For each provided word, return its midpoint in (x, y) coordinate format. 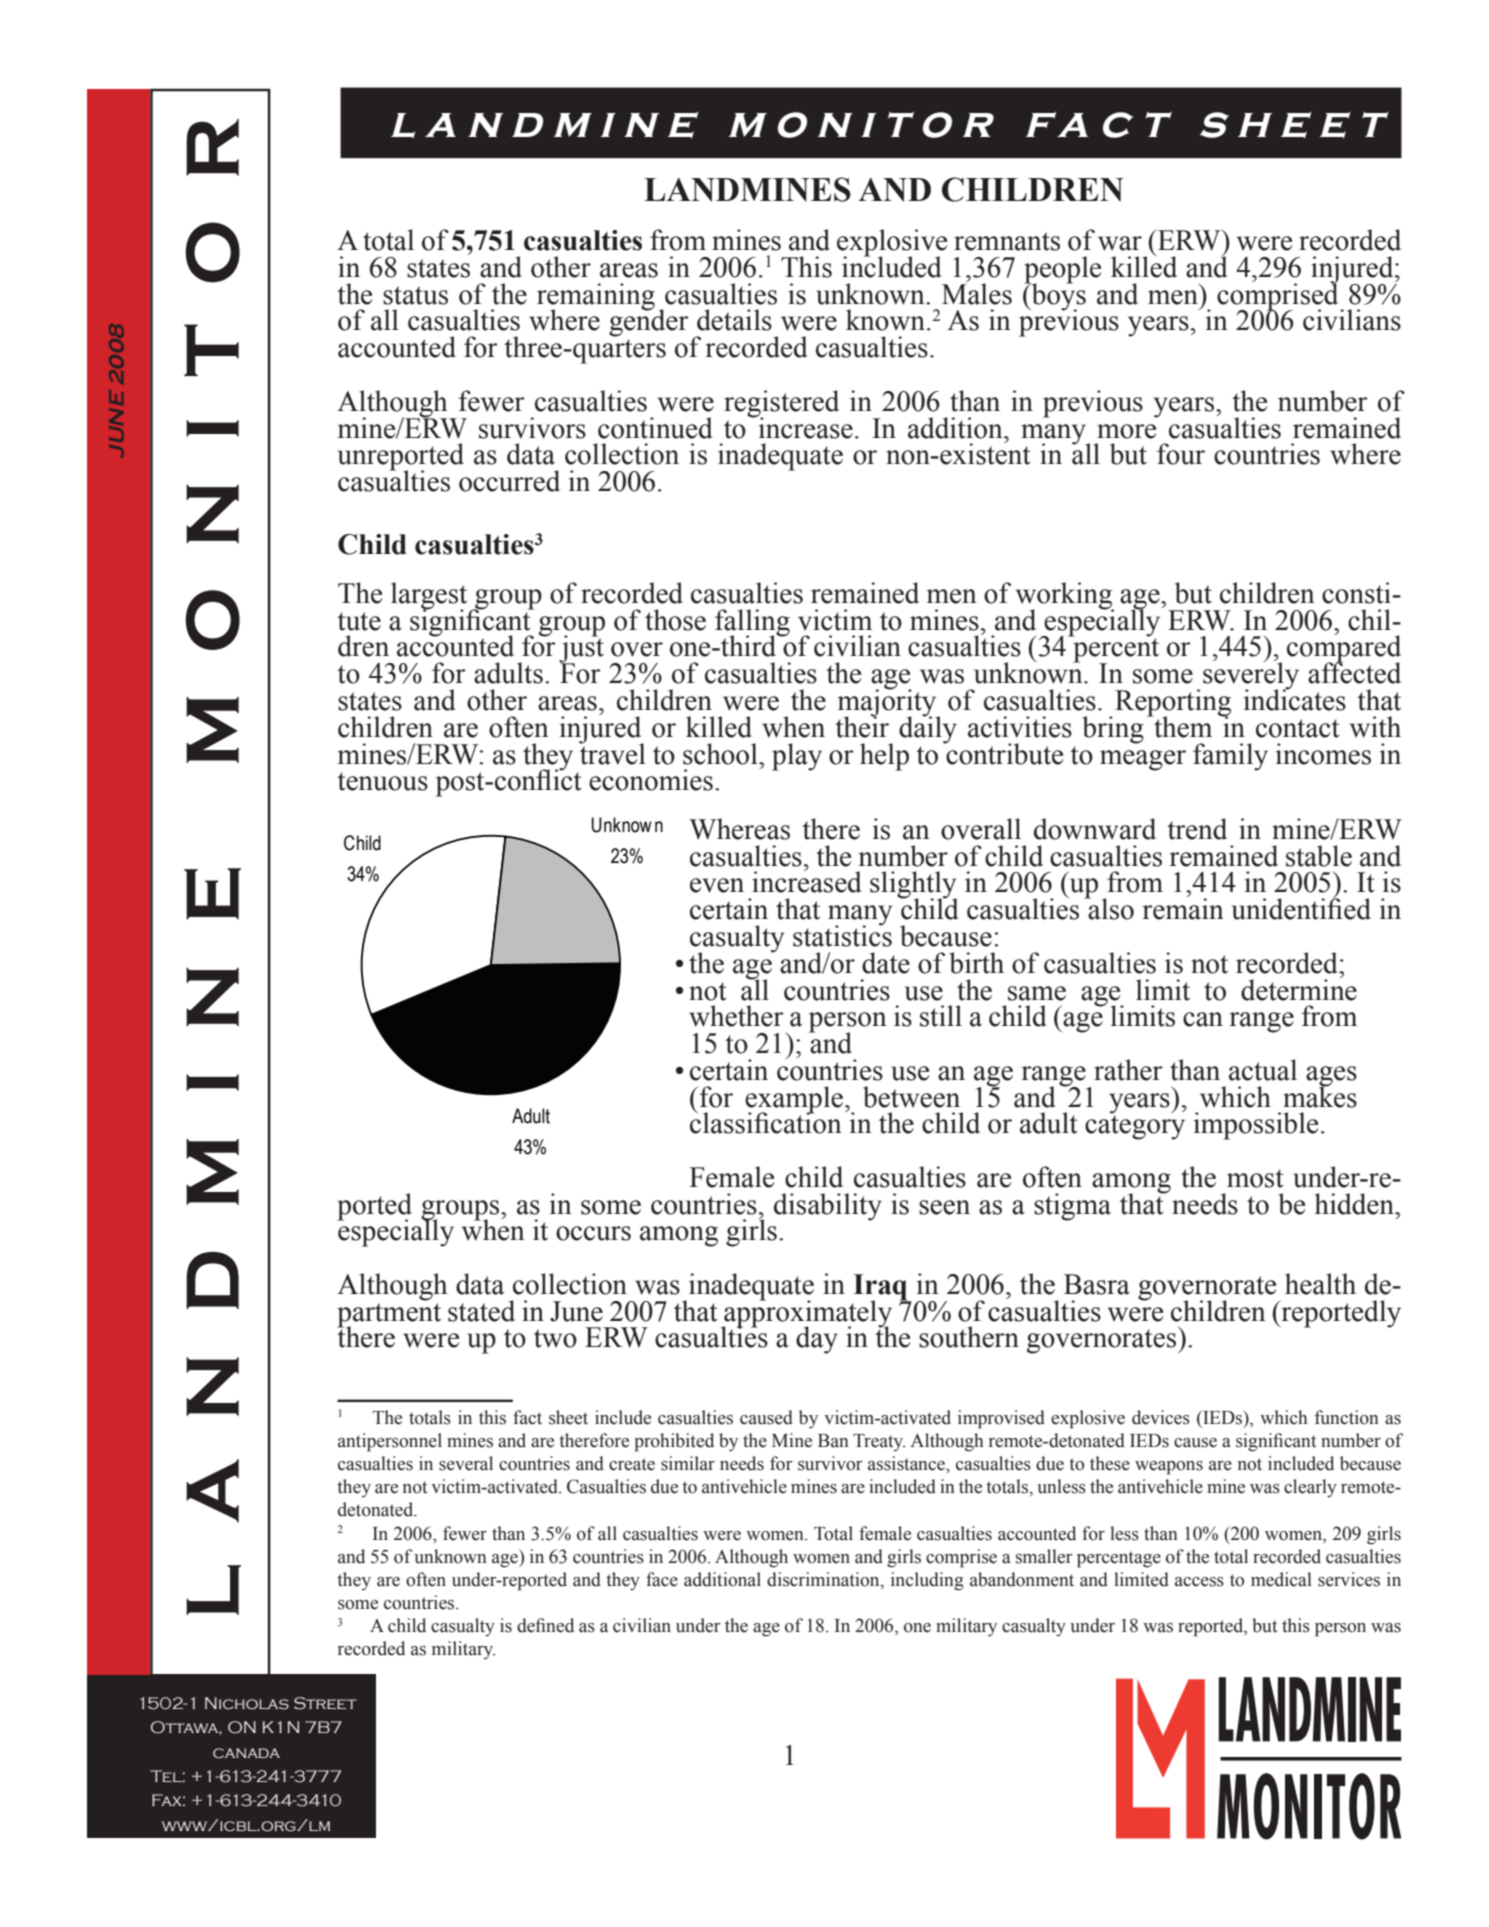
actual (1263, 1070)
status (415, 295)
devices (1161, 1417)
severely (1251, 676)
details (734, 320)
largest (429, 597)
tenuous (382, 781)
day (817, 1340)
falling (752, 623)
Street (325, 1703)
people (1062, 271)
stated (481, 1311)
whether (736, 1016)
